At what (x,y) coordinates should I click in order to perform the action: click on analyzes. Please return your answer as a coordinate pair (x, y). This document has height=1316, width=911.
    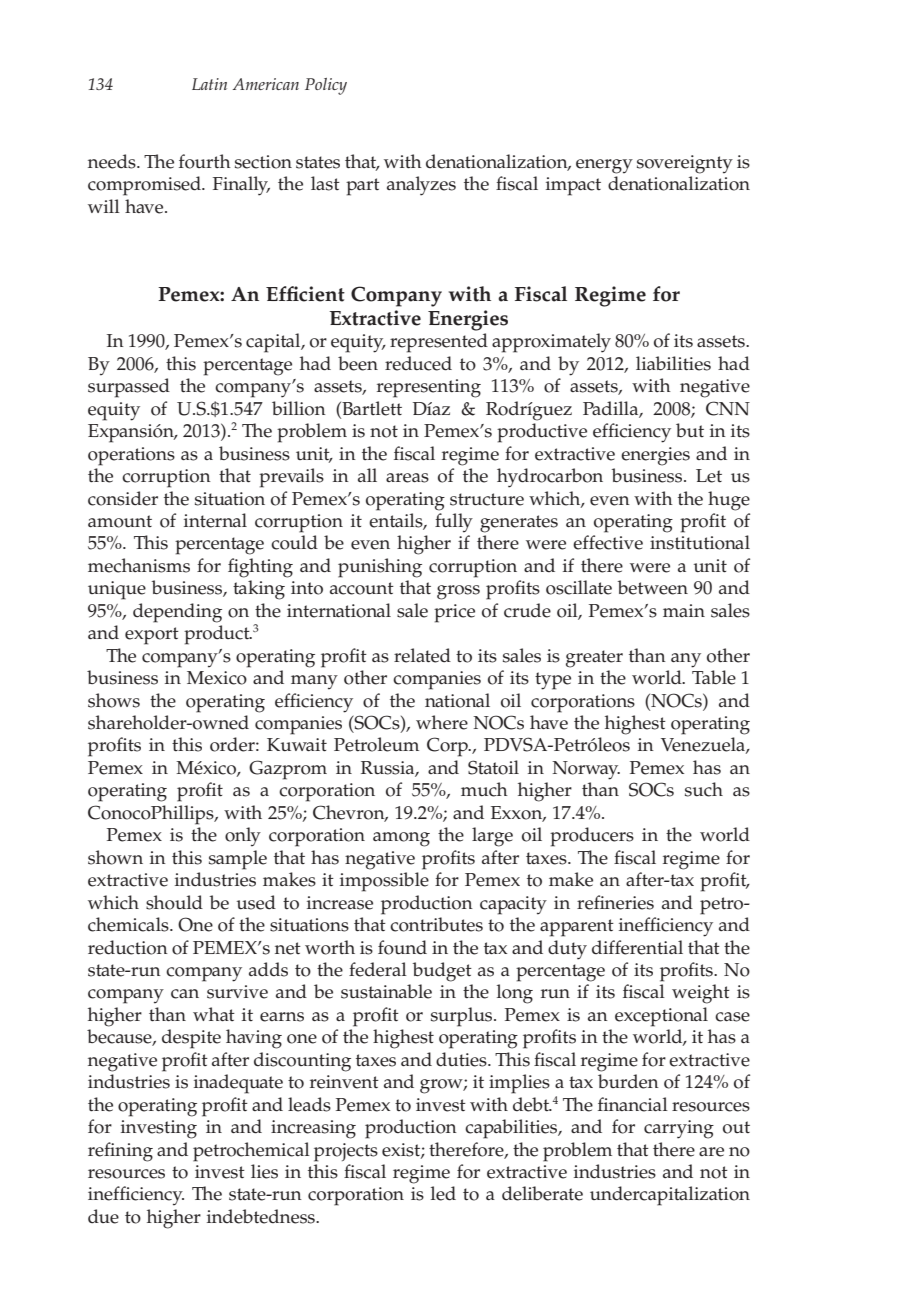
    Looking at the image, I should click on (421, 186).
